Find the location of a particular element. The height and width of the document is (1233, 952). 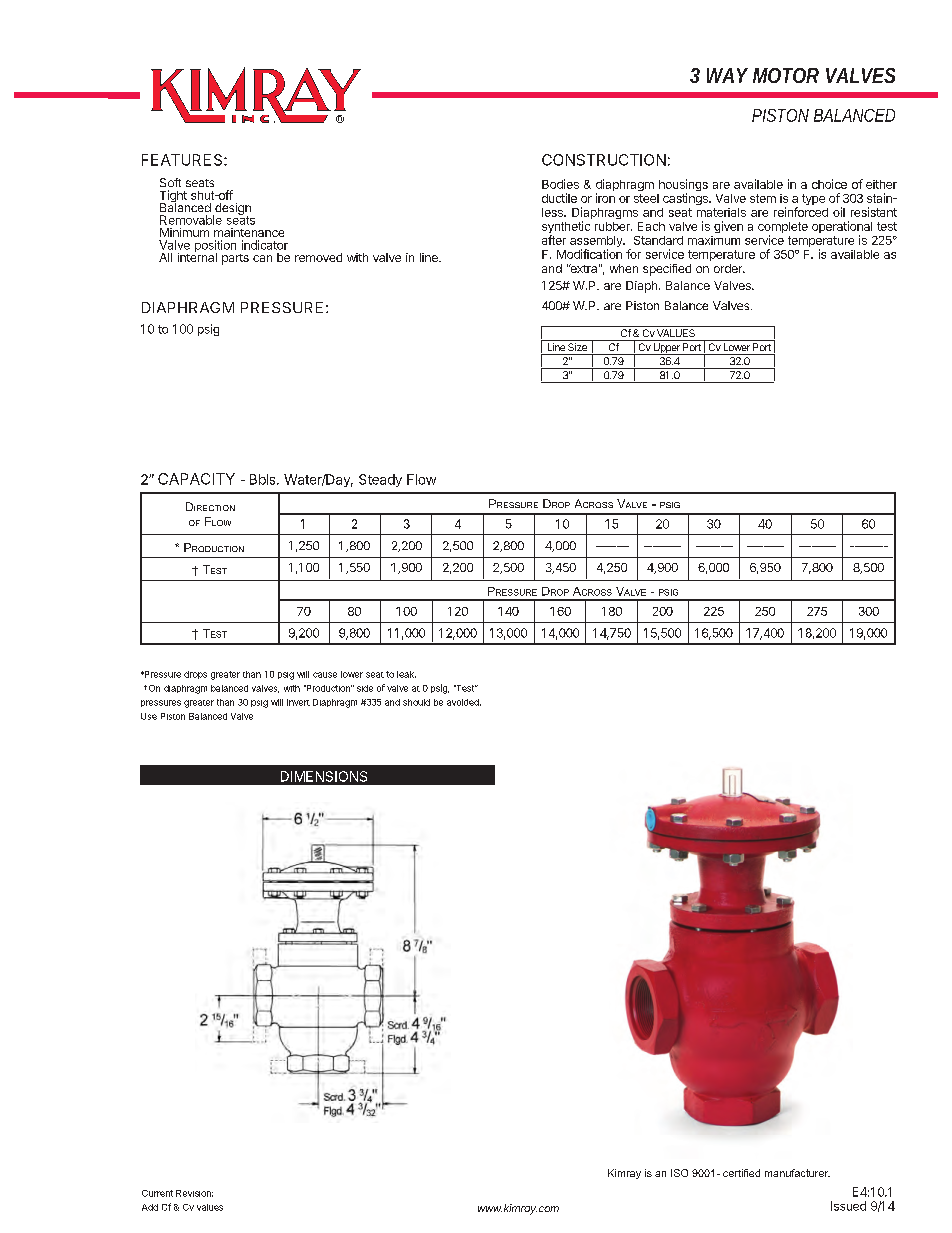

Bodies is located at coordinates (560, 184).
